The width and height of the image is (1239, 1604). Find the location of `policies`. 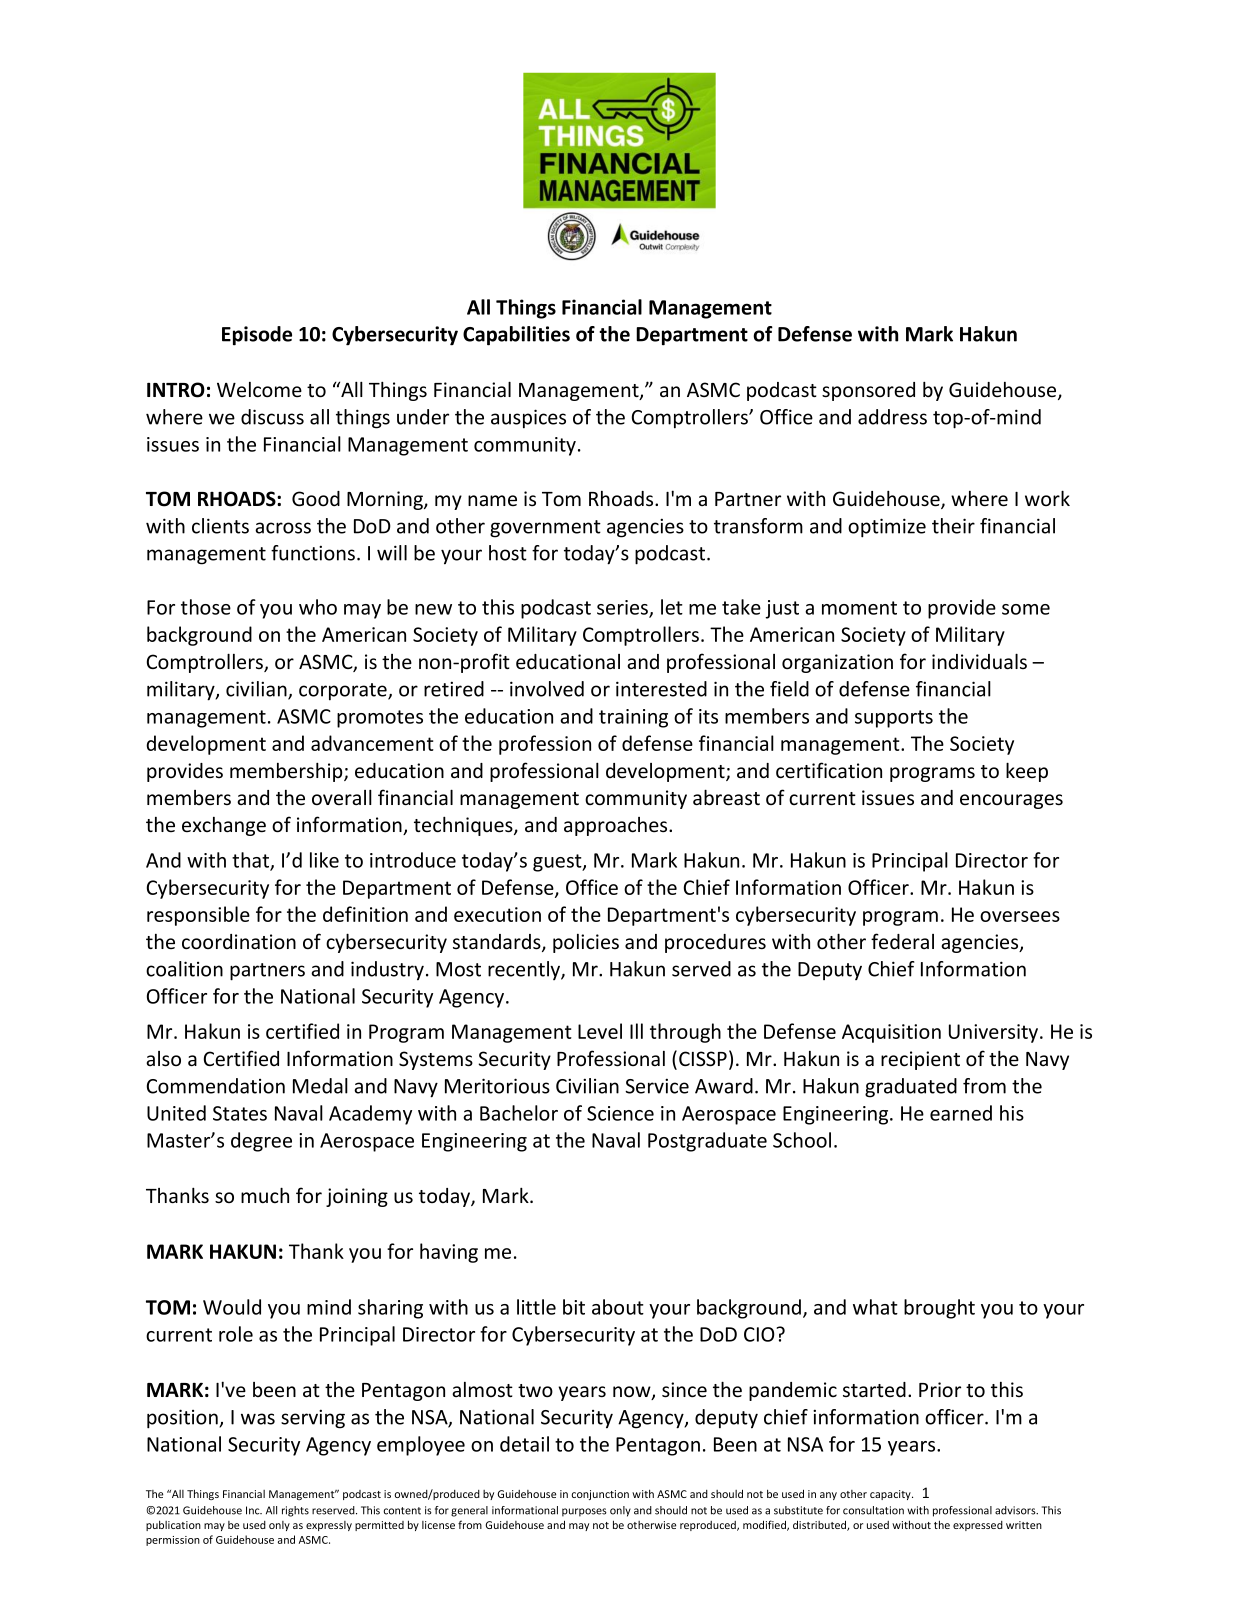

policies is located at coordinates (586, 943).
